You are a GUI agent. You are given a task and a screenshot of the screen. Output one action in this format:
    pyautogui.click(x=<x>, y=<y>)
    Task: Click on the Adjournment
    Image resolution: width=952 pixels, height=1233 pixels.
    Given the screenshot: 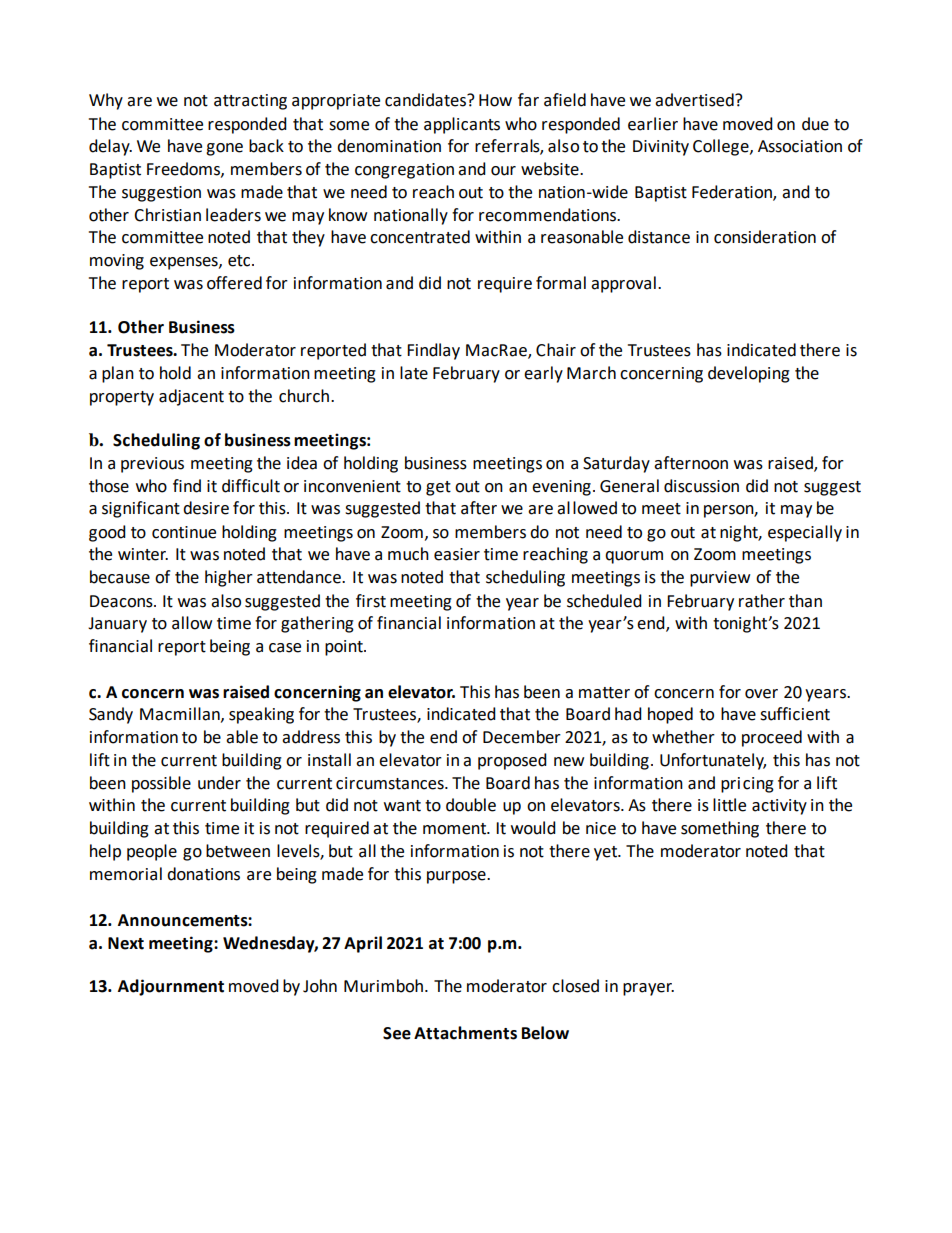 What is the action you would take?
    pyautogui.click(x=171, y=987)
